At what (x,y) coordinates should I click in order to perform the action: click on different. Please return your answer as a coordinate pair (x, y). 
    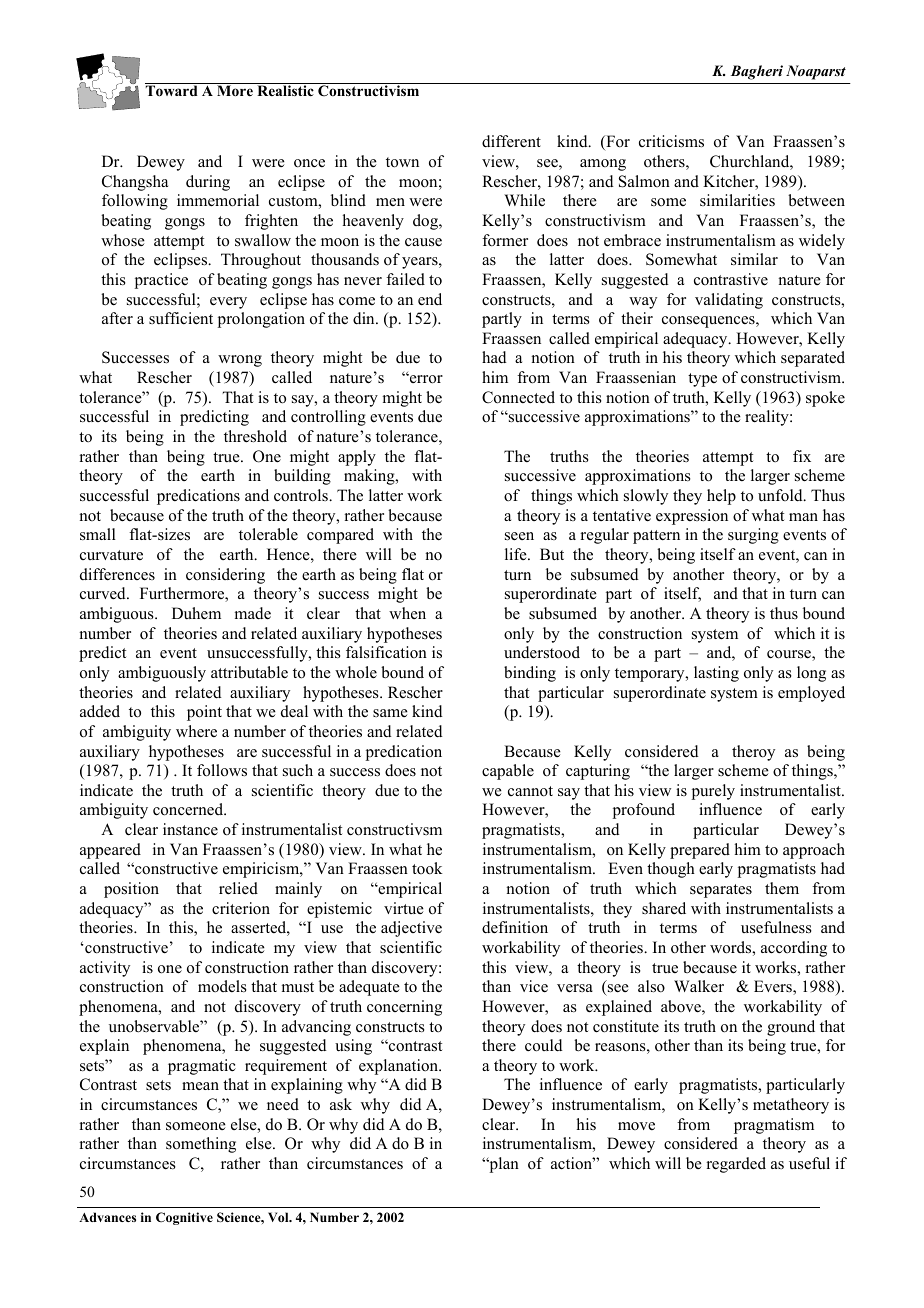
    Looking at the image, I should click on (511, 141).
